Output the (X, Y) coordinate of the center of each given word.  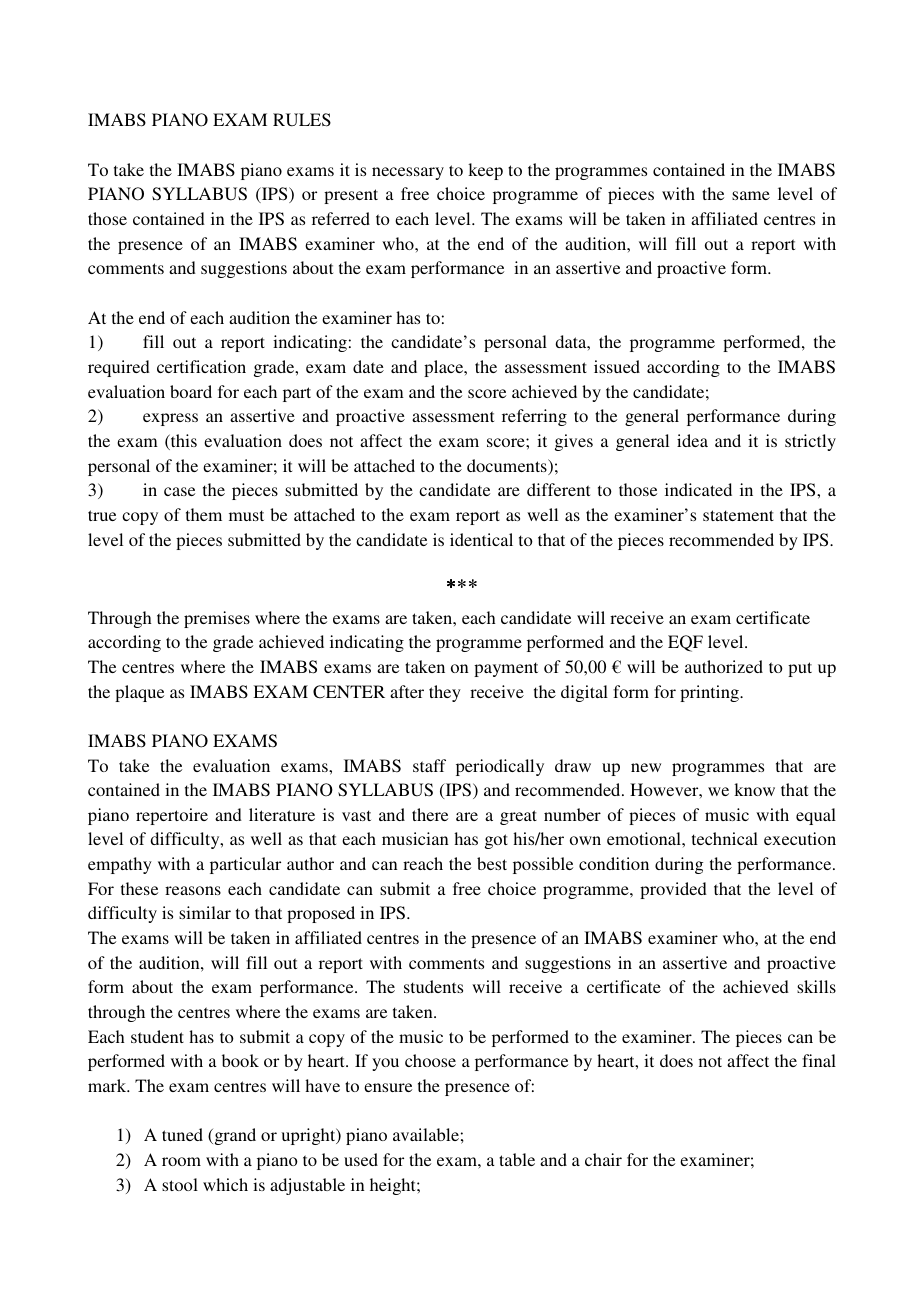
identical (481, 539)
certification (201, 366)
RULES (302, 120)
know (754, 789)
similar (205, 912)
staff (429, 765)
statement (738, 515)
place (445, 368)
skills (816, 986)
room (181, 1161)
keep (485, 171)
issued (617, 366)
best (492, 863)
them (204, 514)
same (751, 195)
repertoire (172, 816)
